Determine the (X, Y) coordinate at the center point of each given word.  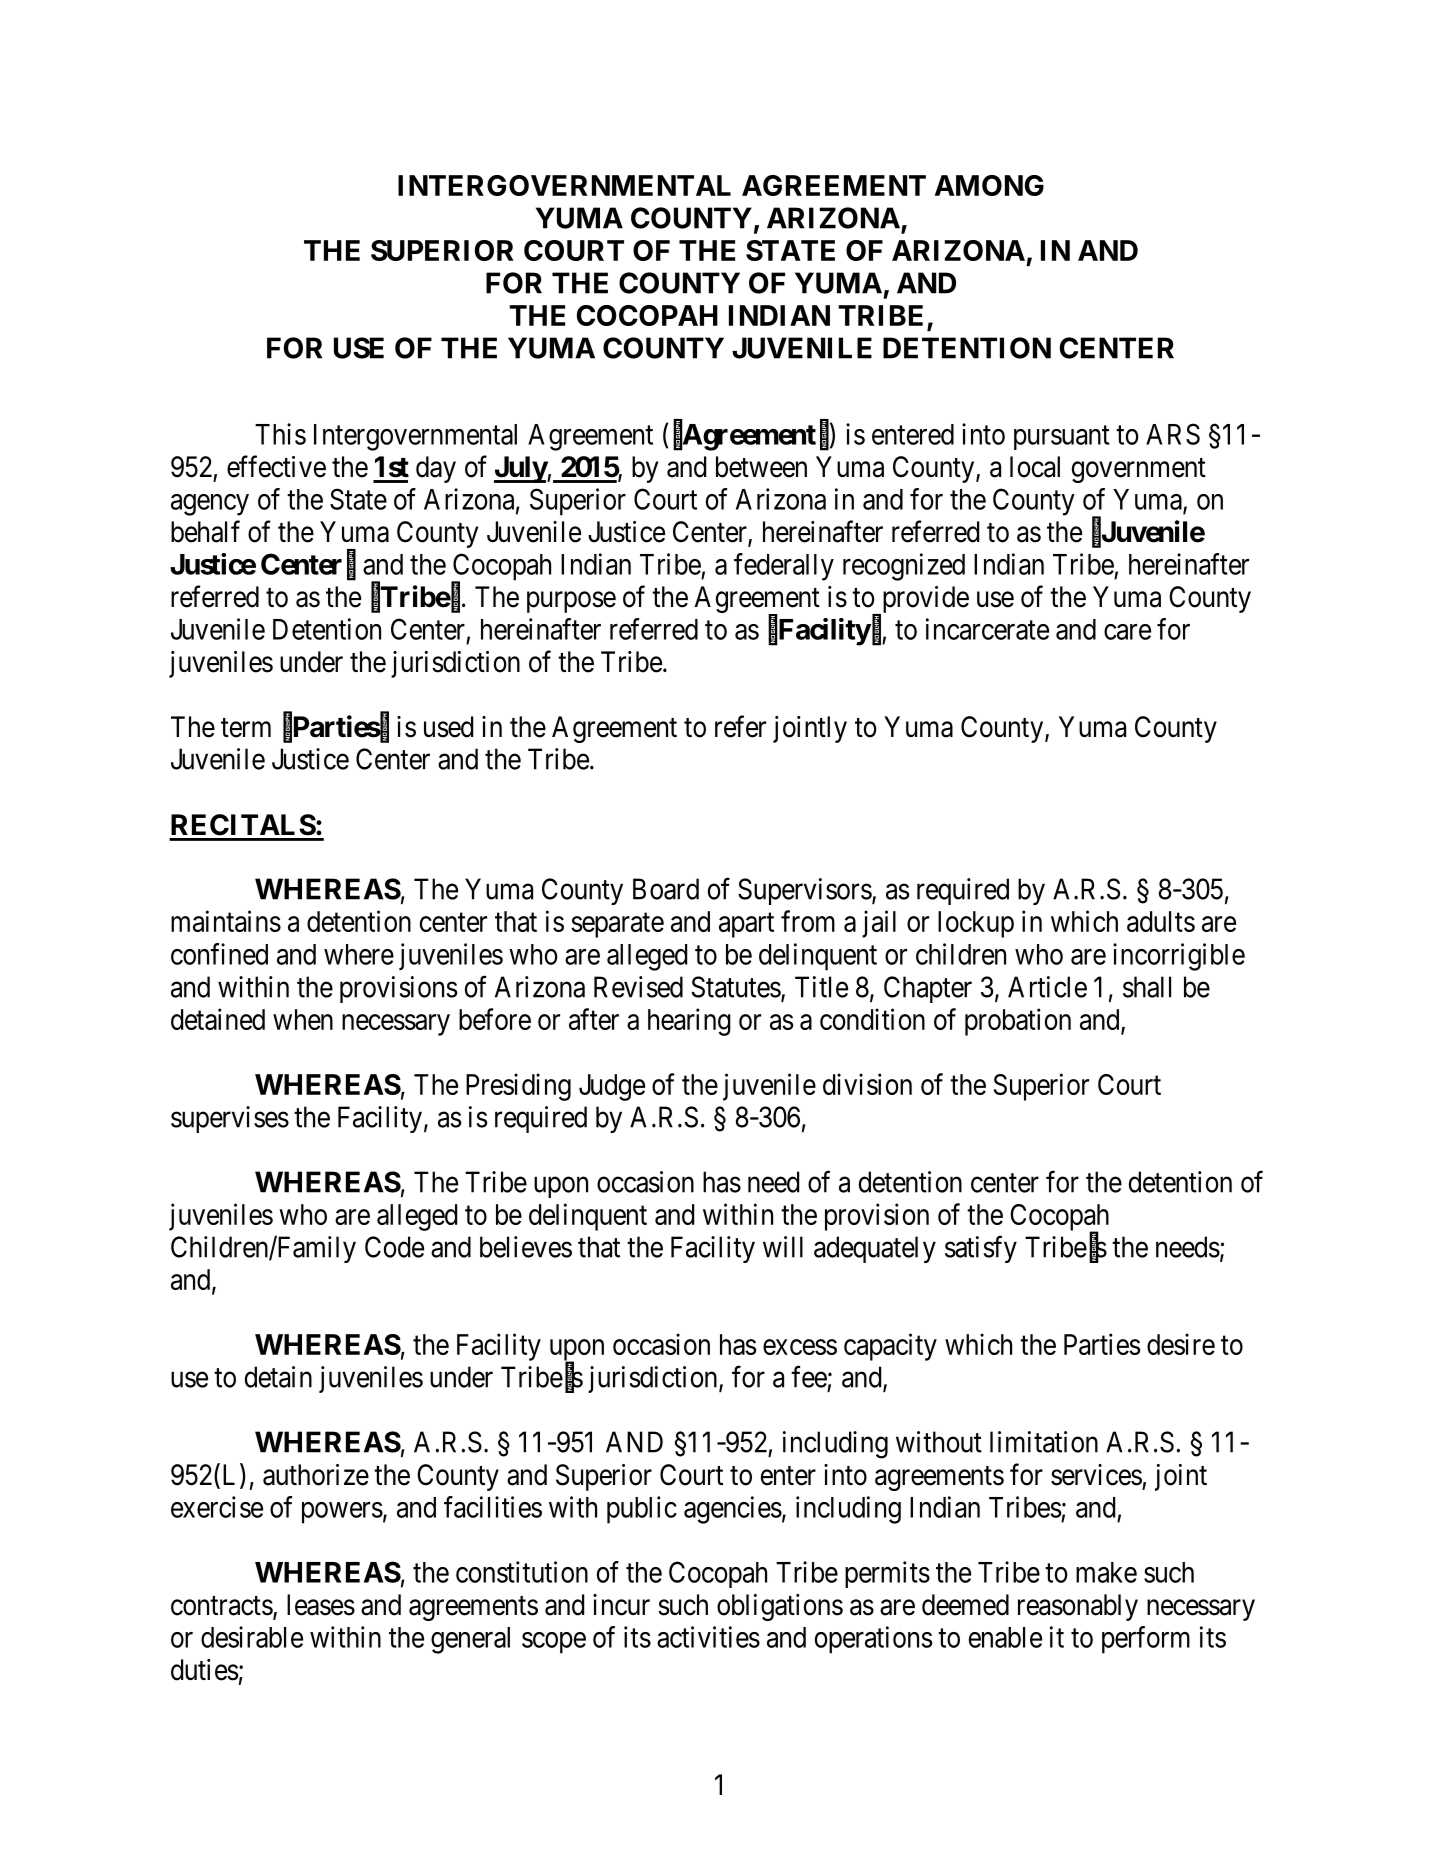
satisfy (981, 1249)
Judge (612, 1087)
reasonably (1078, 1607)
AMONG (989, 185)
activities (708, 1637)
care (1127, 632)
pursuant (1062, 438)
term (246, 728)
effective (276, 466)
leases (321, 1605)
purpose (571, 602)
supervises (230, 1119)
